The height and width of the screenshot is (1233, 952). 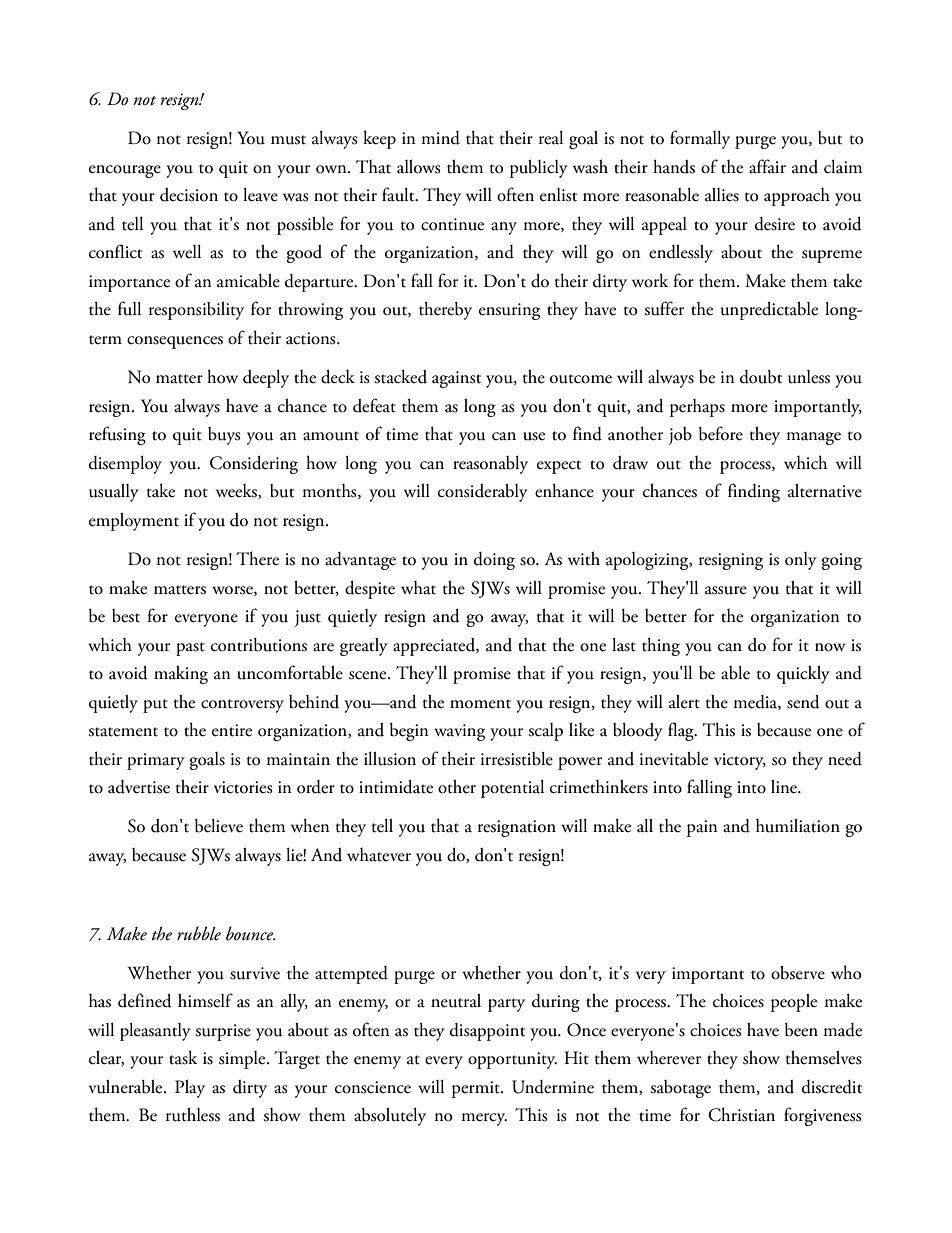 What do you see at coordinates (767, 166) in the screenshot?
I see `affair` at bounding box center [767, 166].
